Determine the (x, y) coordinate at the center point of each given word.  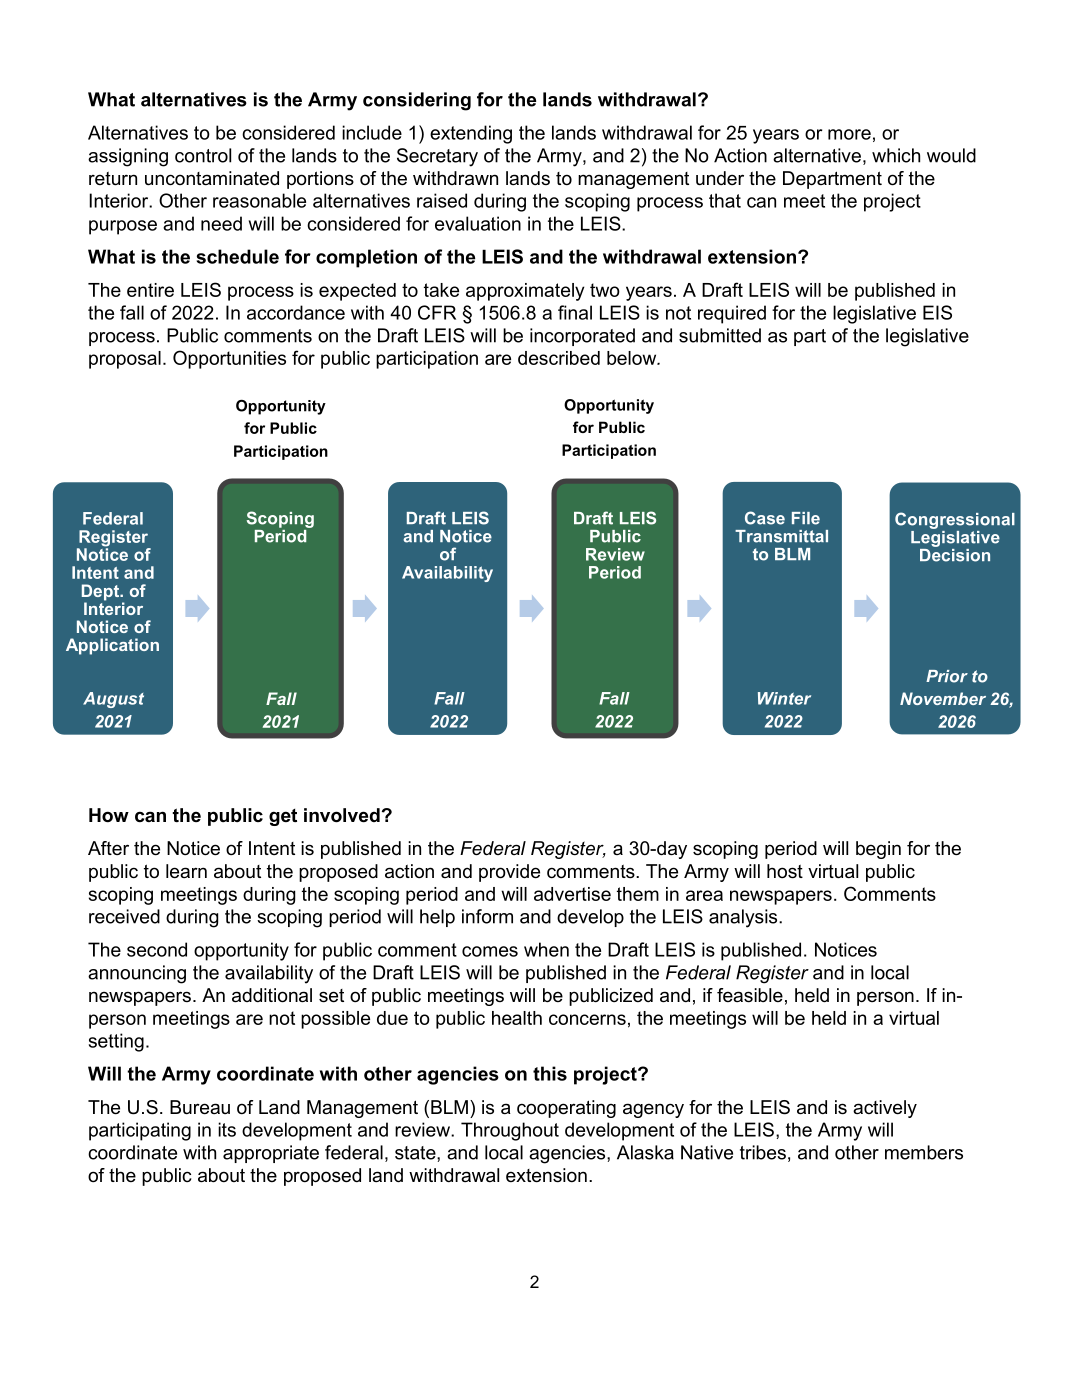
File (806, 518)
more (849, 134)
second (157, 949)
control (203, 155)
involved (342, 815)
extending (471, 134)
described (559, 358)
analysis (744, 918)
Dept (101, 593)
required (732, 314)
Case (765, 518)
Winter (784, 698)
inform (487, 916)
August (113, 700)
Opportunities (229, 359)
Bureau (200, 1107)
